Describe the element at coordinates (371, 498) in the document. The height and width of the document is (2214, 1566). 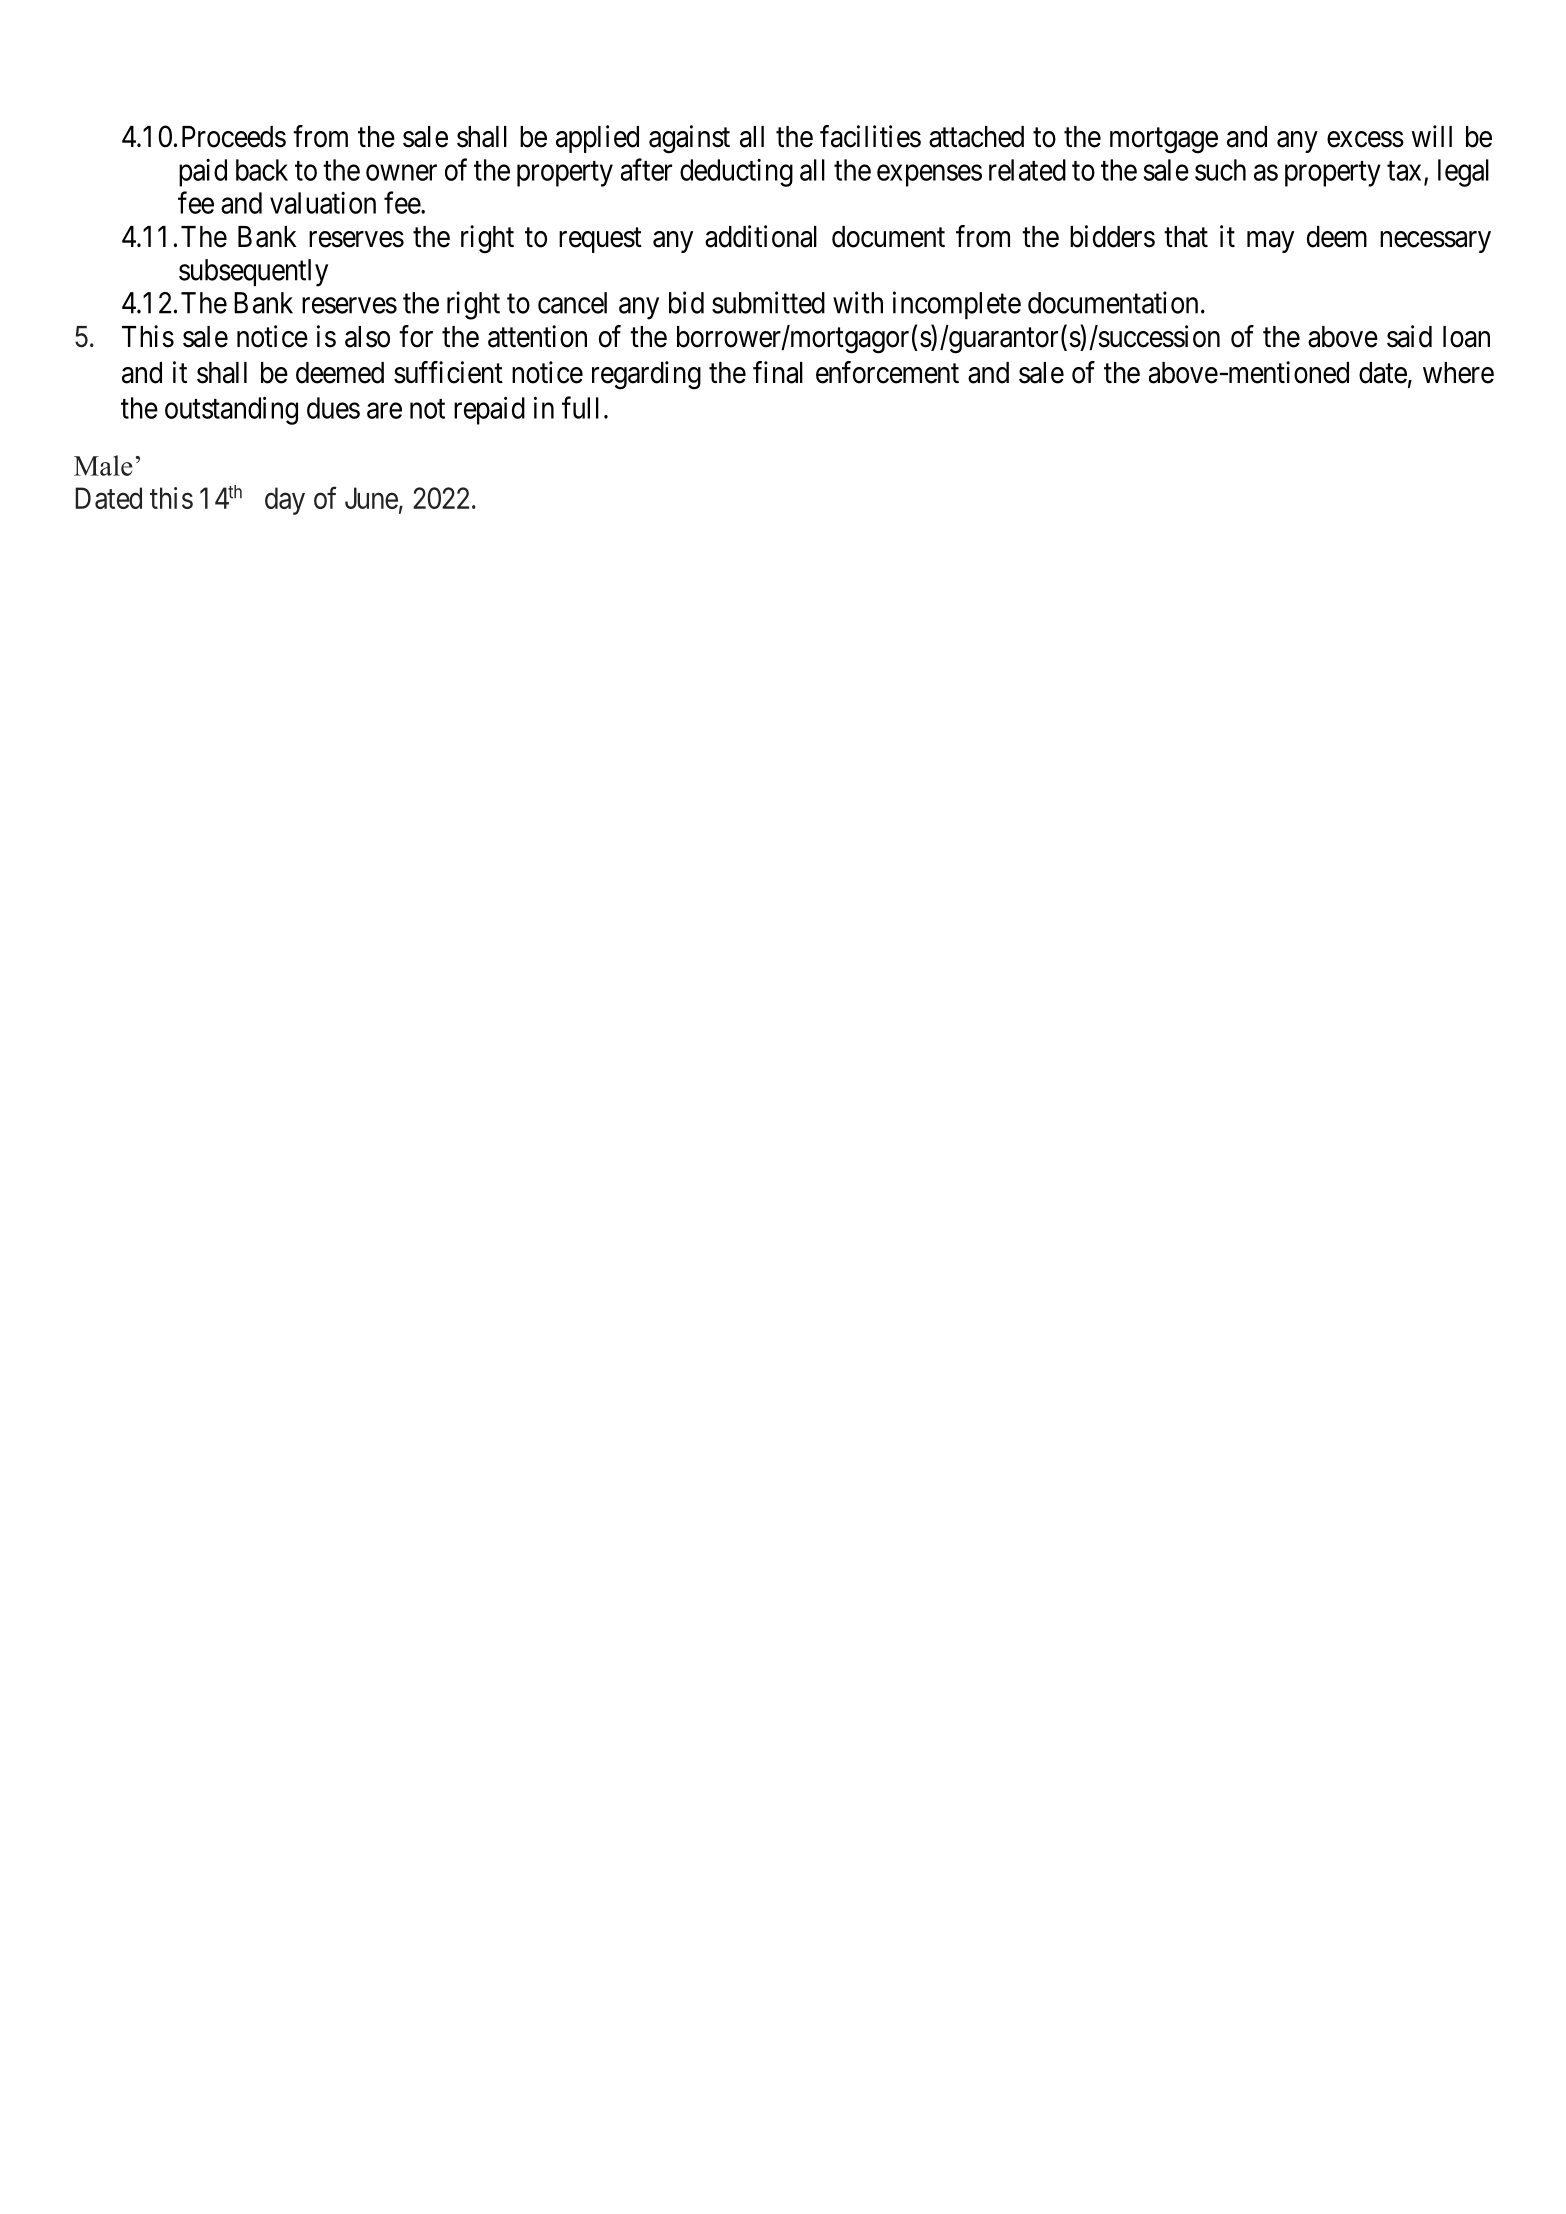
I see `June` at that location.
